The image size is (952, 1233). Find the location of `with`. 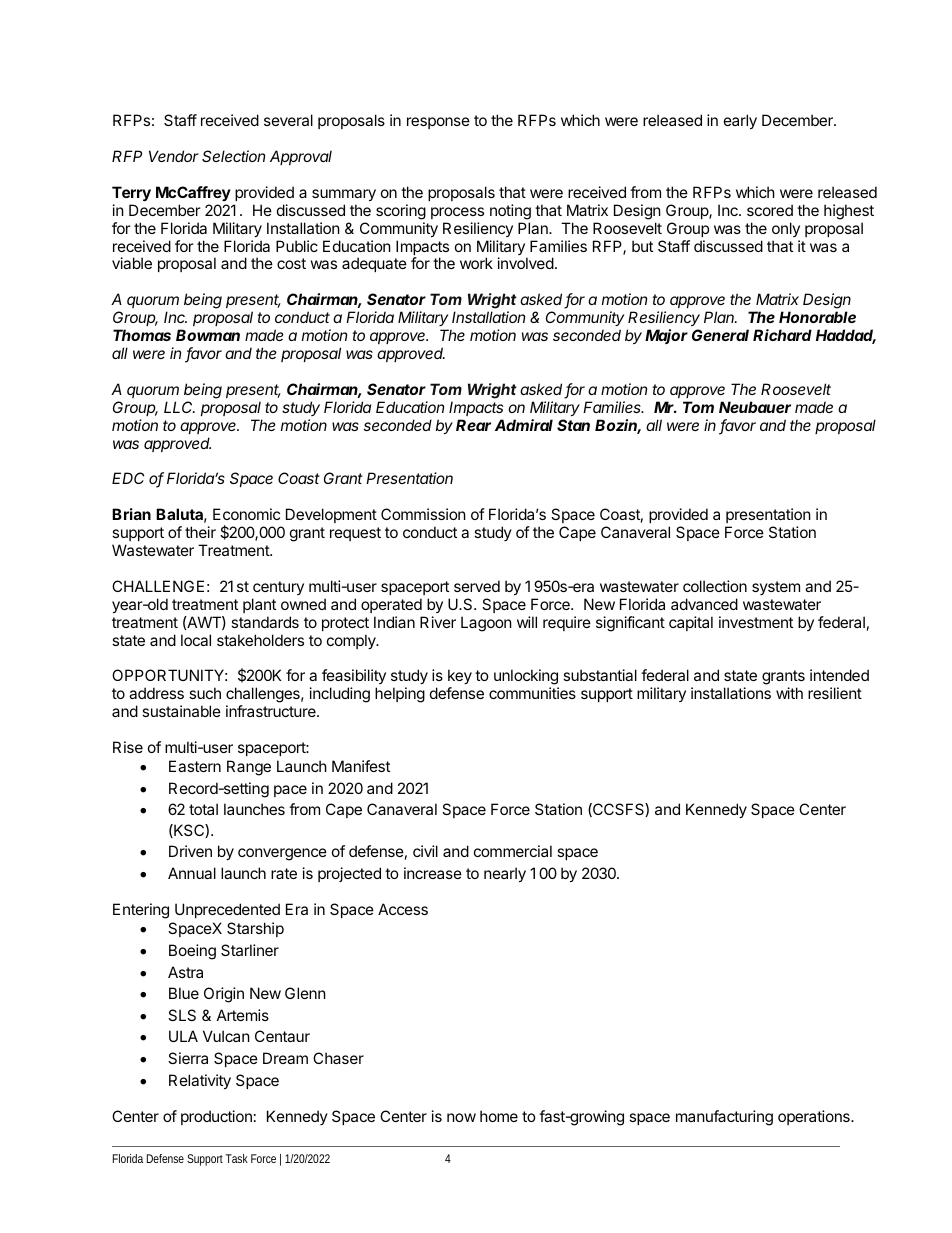

with is located at coordinates (789, 693).
